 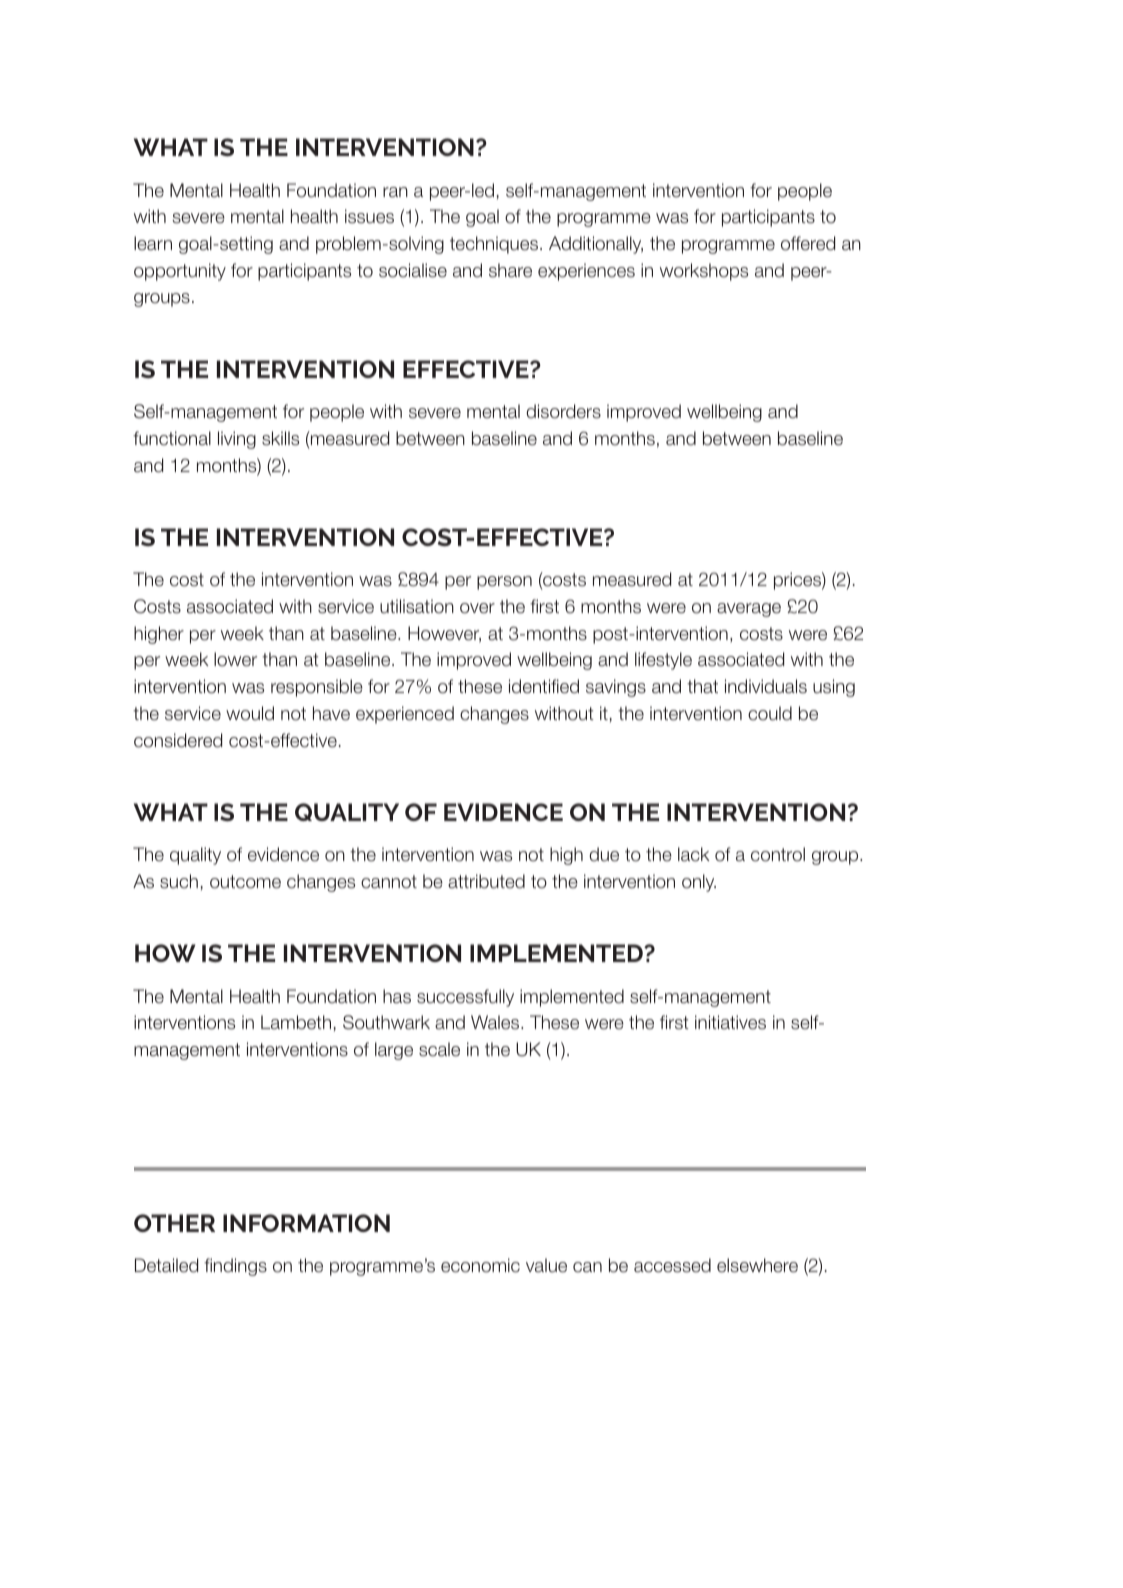 I want to click on economic, so click(x=480, y=1265).
